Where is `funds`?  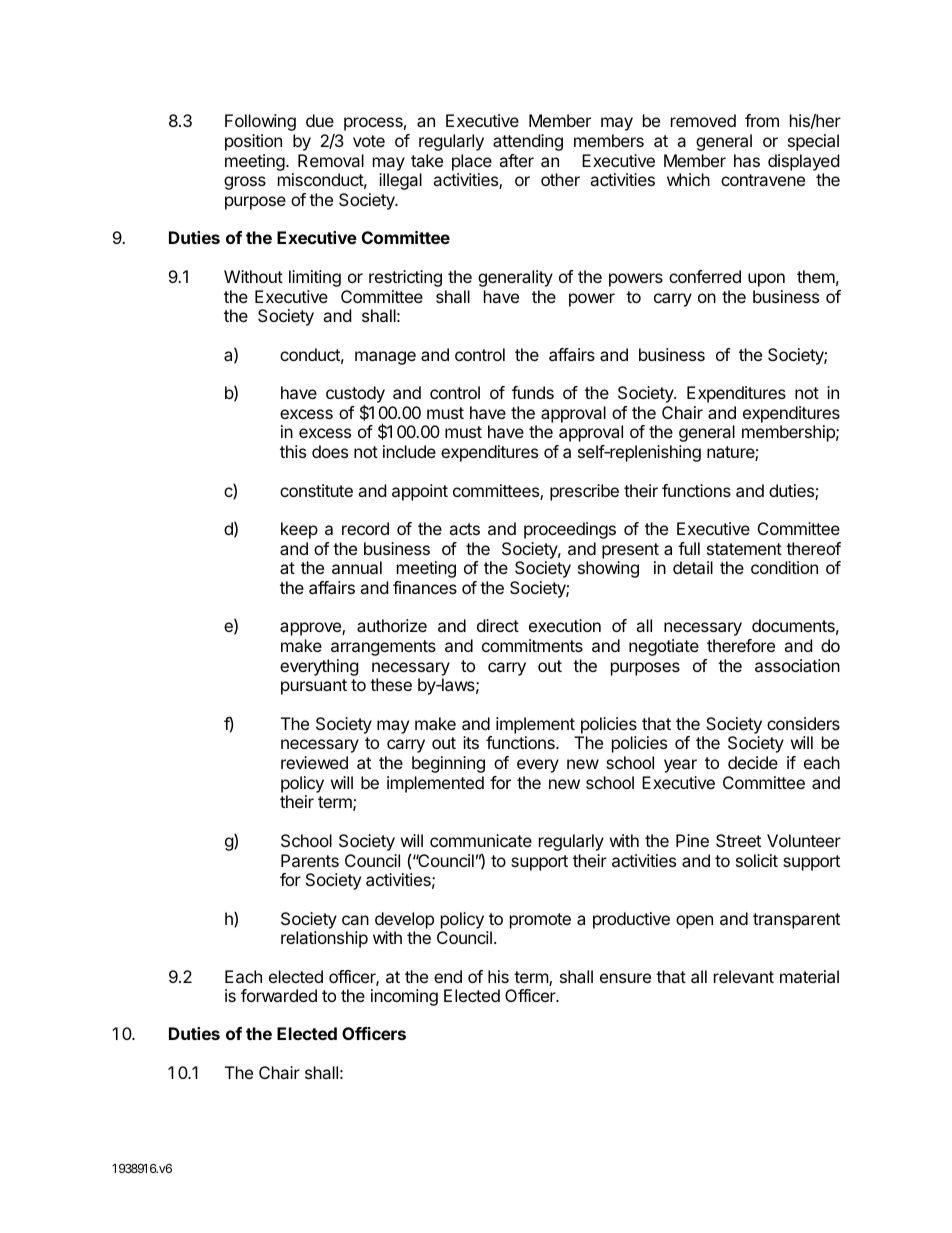
funds is located at coordinates (533, 392).
